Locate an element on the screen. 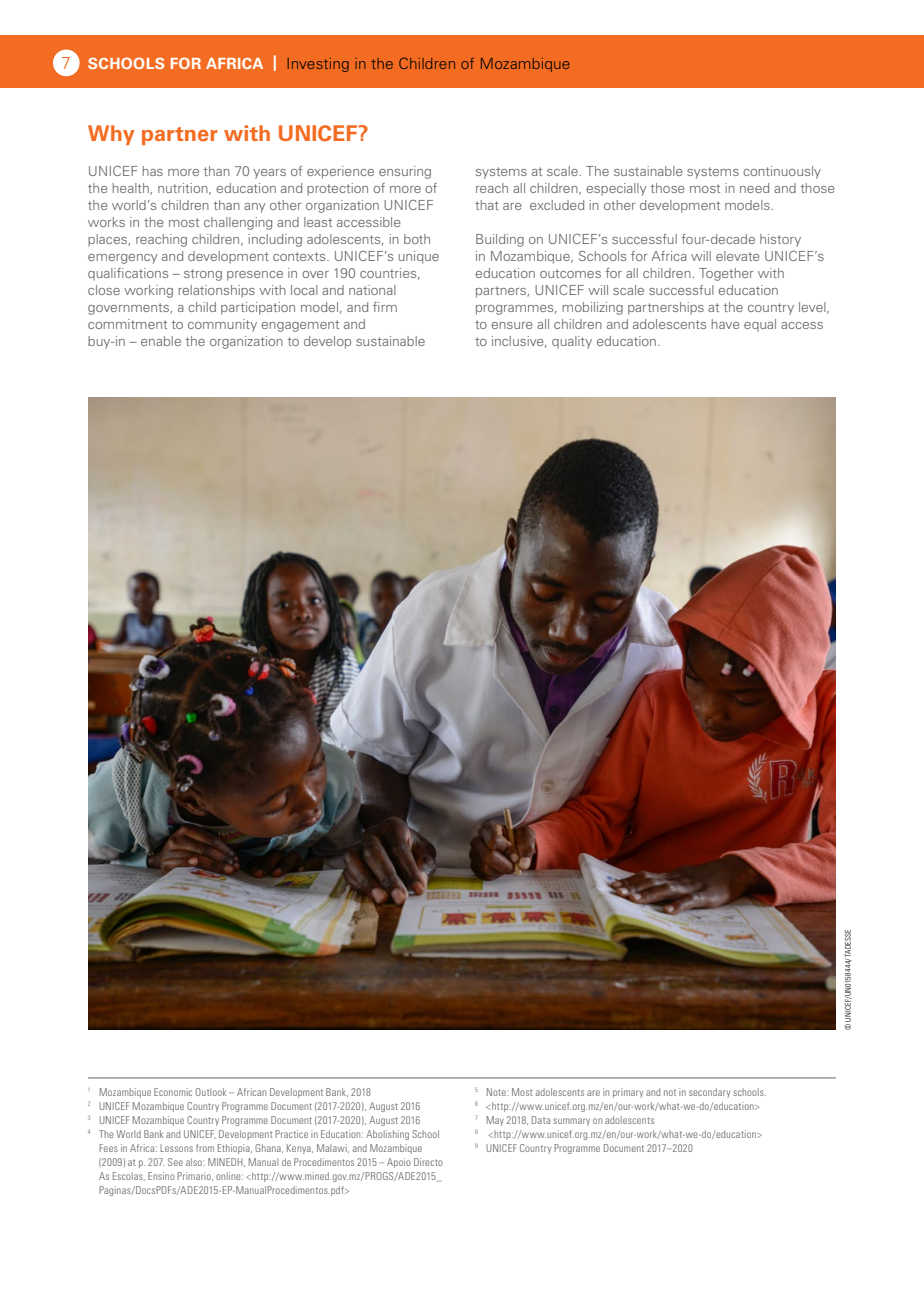  Why is located at coordinates (111, 135).
